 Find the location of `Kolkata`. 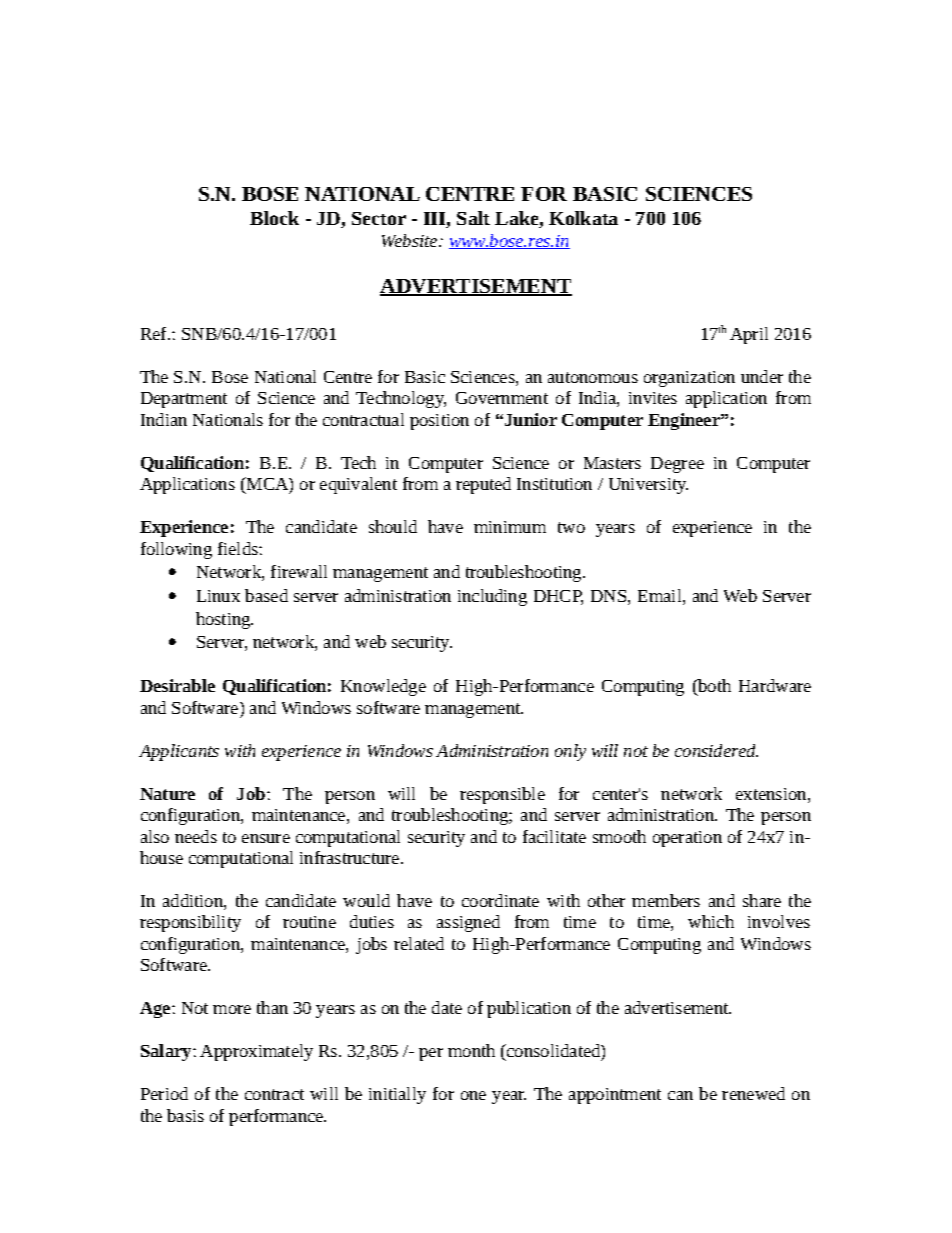

Kolkata is located at coordinates (583, 218).
